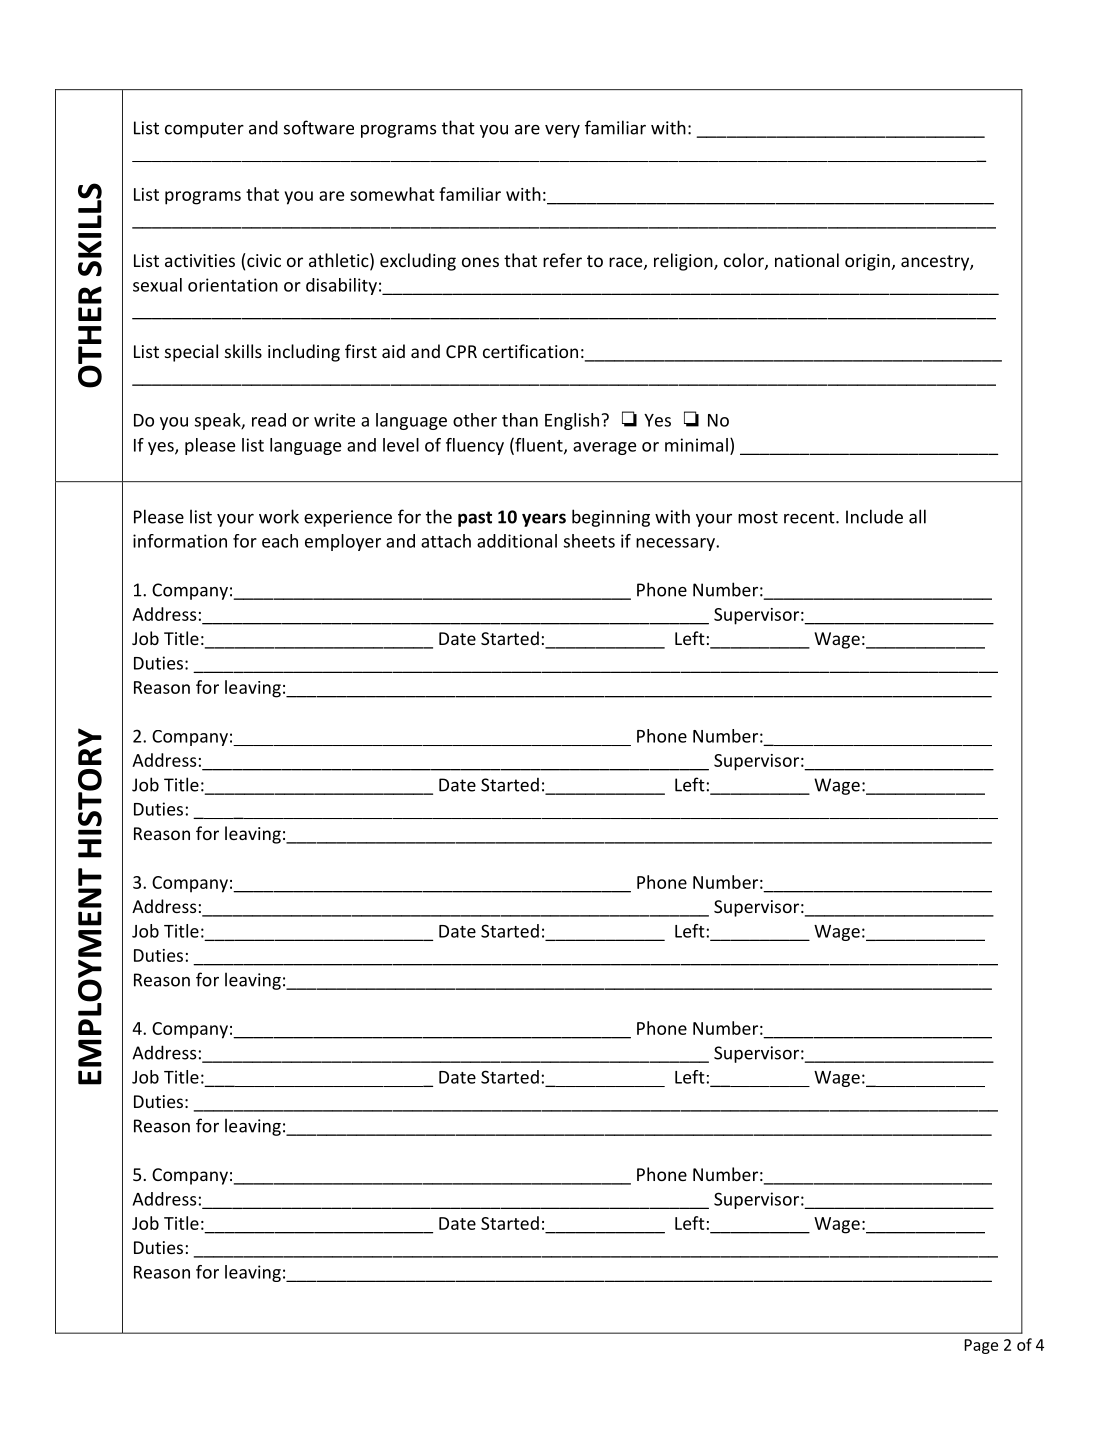 This page has height=1437, width=1110. I want to click on computer, so click(204, 130).
